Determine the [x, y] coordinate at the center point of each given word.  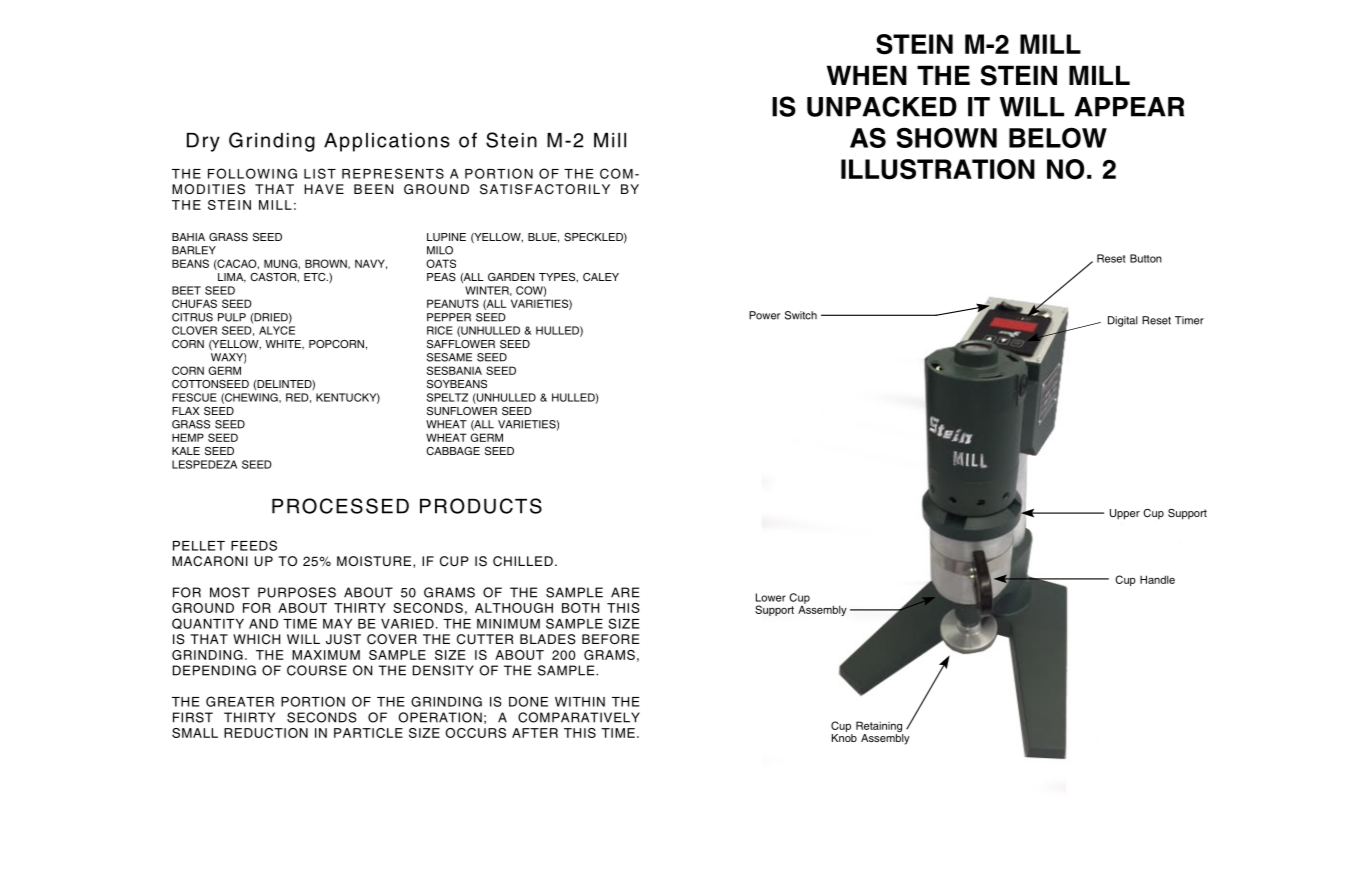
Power [764, 315]
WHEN [867, 75]
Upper [1125, 514]
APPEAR [1129, 107]
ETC [316, 277]
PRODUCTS [481, 506]
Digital [1123, 321]
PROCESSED [340, 506]
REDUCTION [266, 733]
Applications [387, 142]
